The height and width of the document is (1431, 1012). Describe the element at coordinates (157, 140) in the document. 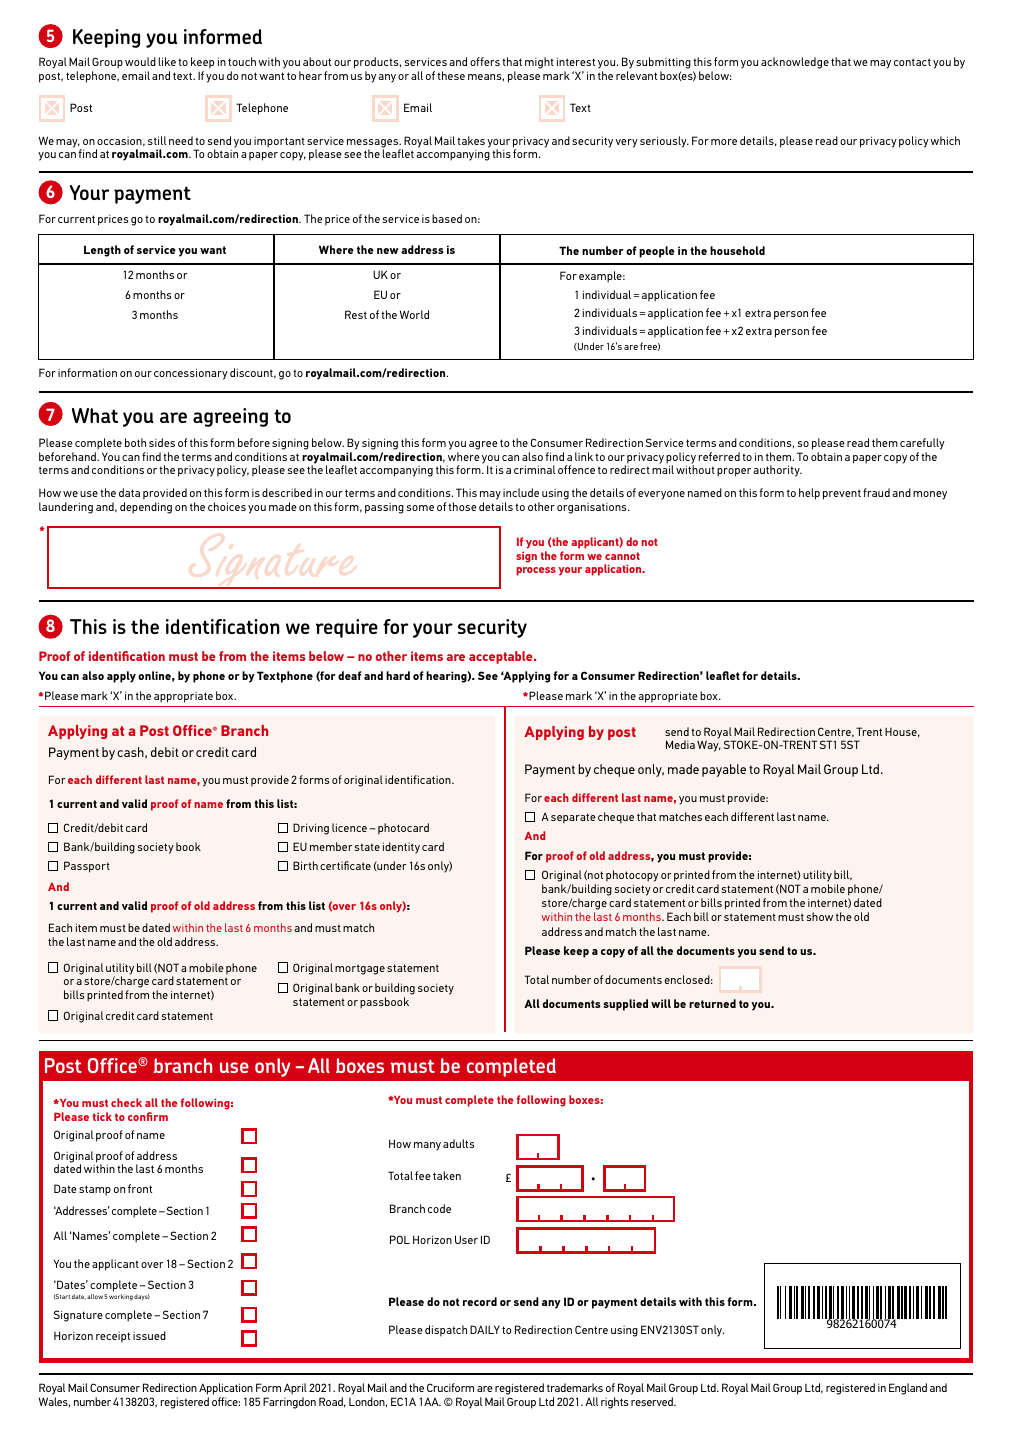

I see `still` at that location.
